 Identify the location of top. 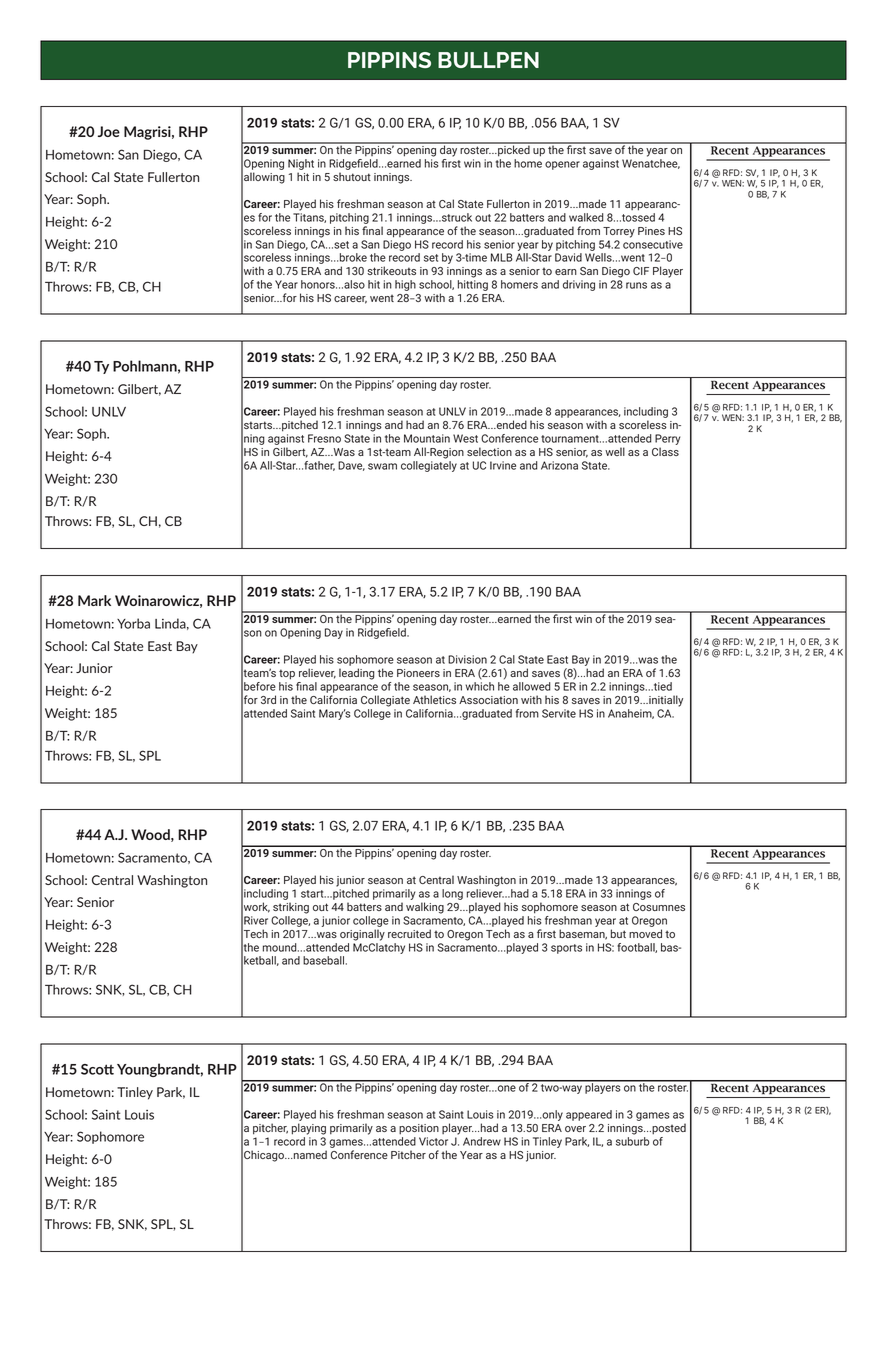
(287, 674).
